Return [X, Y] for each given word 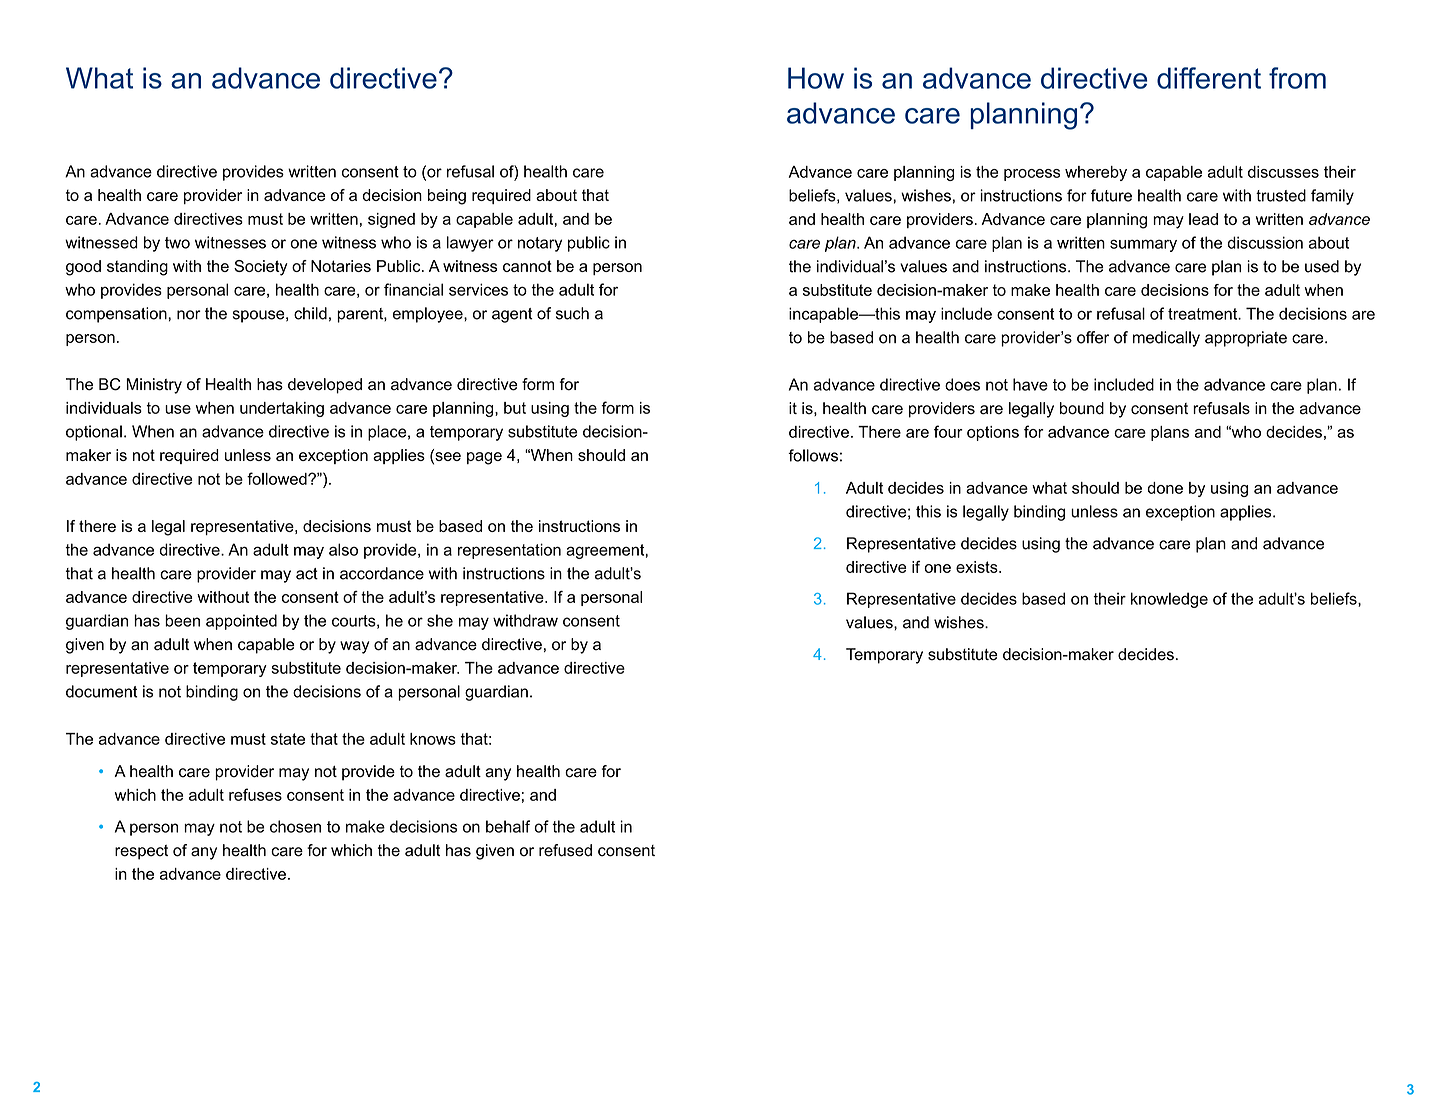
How [816, 78]
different [1209, 78]
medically [1166, 339]
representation [509, 551]
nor [189, 315]
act [307, 574]
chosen [295, 826]
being [447, 197]
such [572, 313]
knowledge [1169, 600]
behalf [508, 826]
